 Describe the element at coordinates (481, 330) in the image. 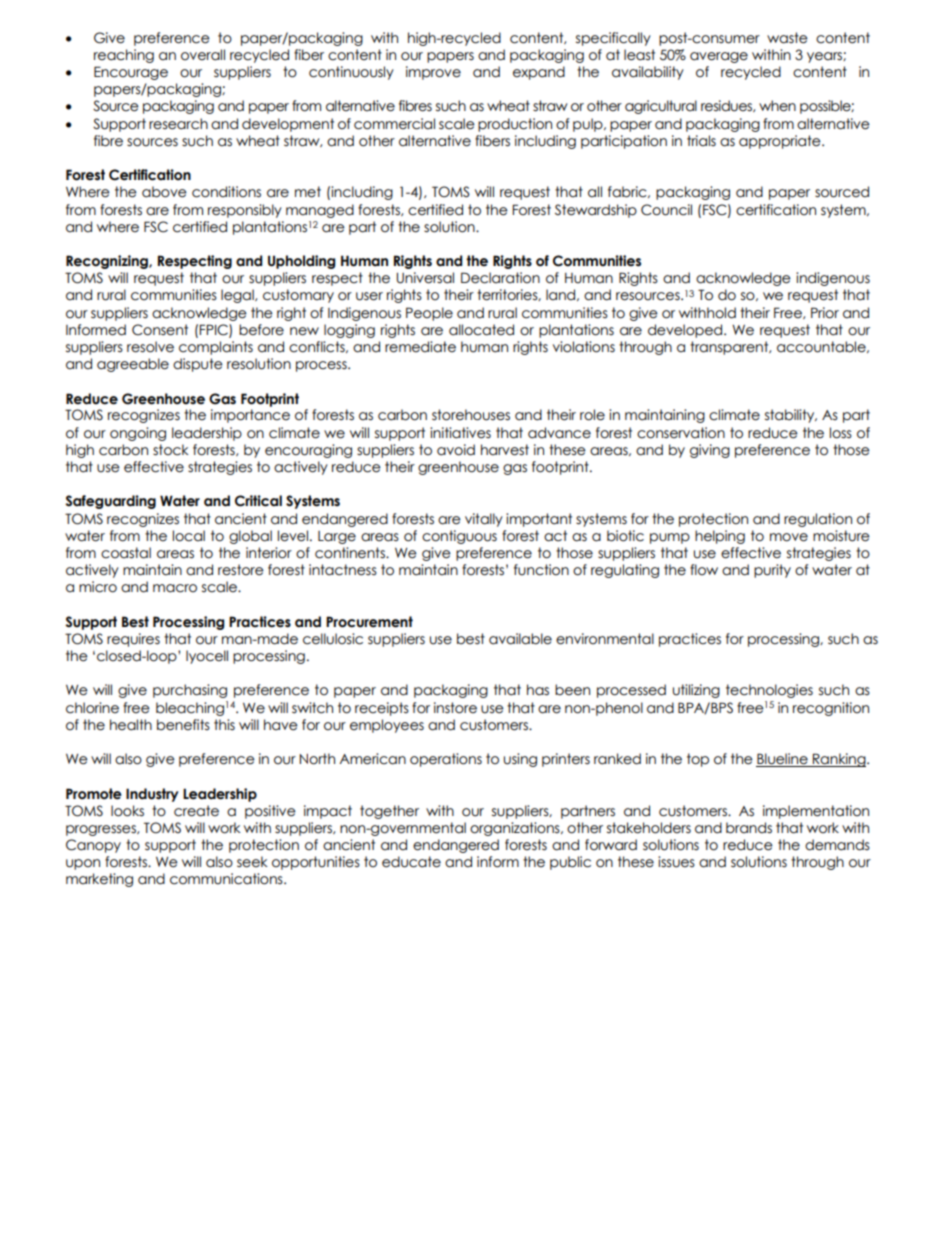

I see `allocated` at that location.
